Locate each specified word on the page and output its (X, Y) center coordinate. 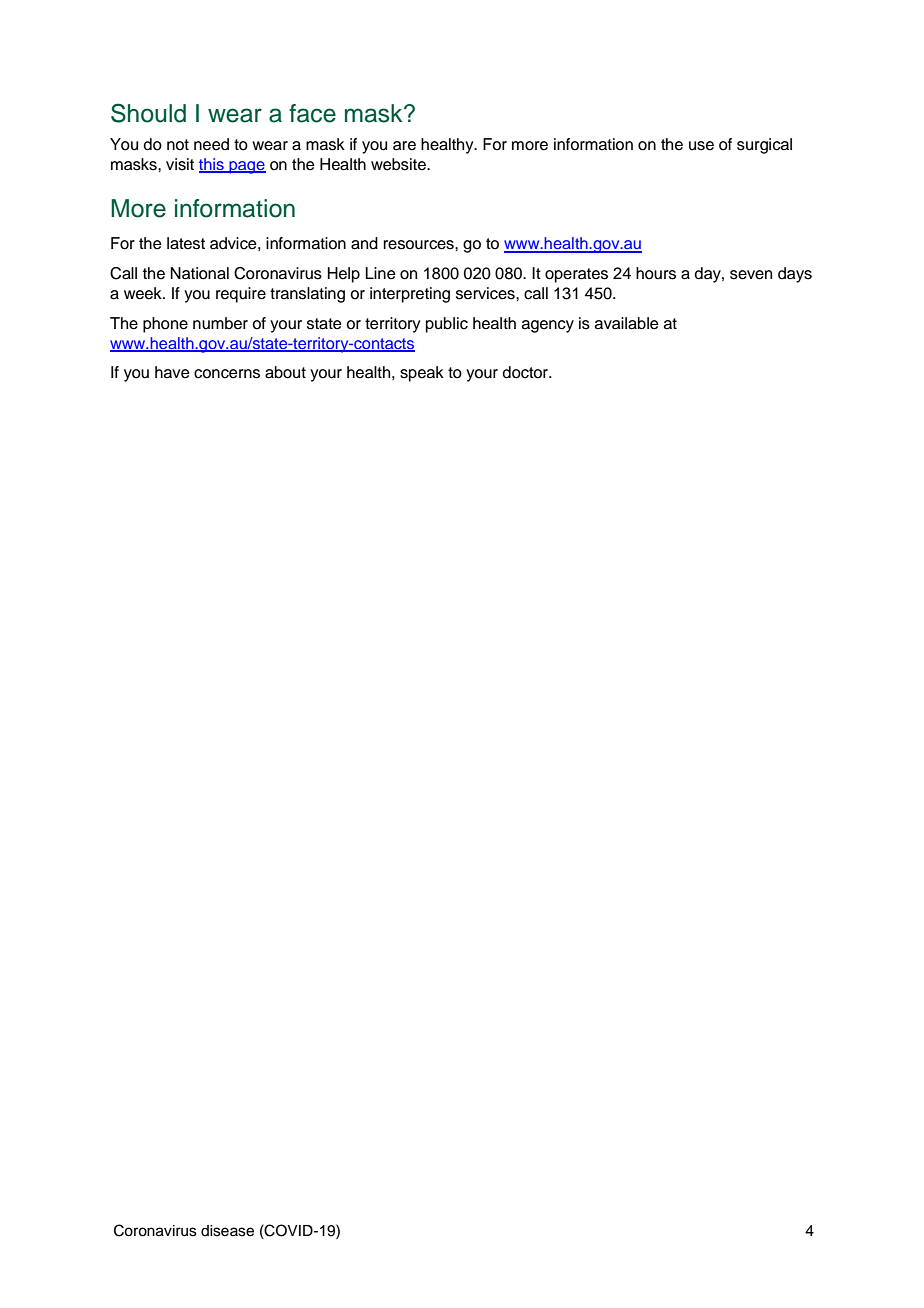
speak (422, 374)
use (701, 146)
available (627, 323)
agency (548, 326)
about (285, 372)
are (404, 146)
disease (227, 1231)
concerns (227, 374)
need (211, 144)
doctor (527, 372)
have (172, 372)
